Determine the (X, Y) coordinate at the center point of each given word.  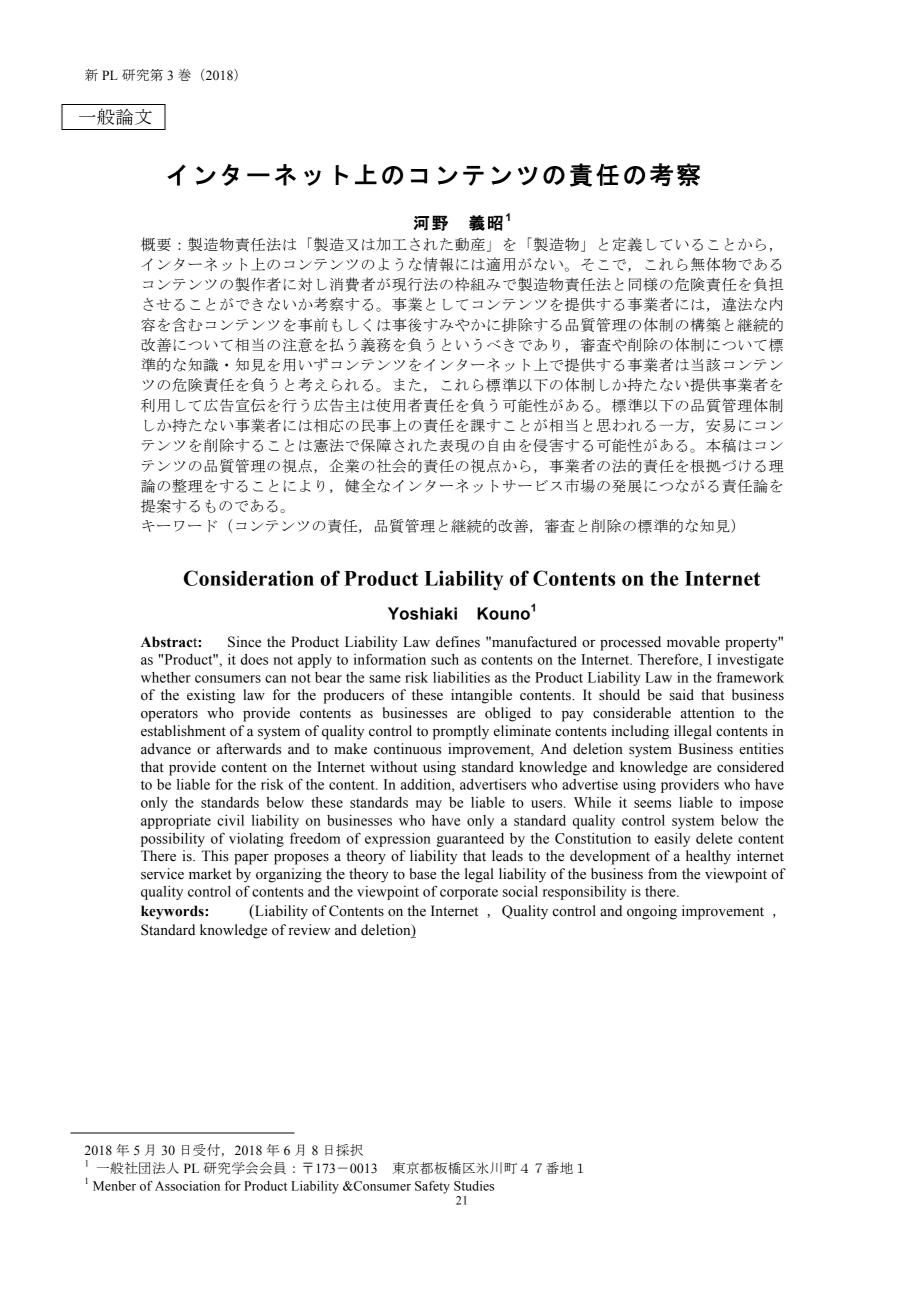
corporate (469, 893)
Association (187, 1186)
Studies (474, 1186)
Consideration (249, 578)
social (520, 891)
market (210, 874)
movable (693, 642)
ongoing (652, 912)
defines (458, 642)
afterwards (248, 749)
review (309, 930)
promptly (461, 732)
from (662, 874)
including (640, 732)
